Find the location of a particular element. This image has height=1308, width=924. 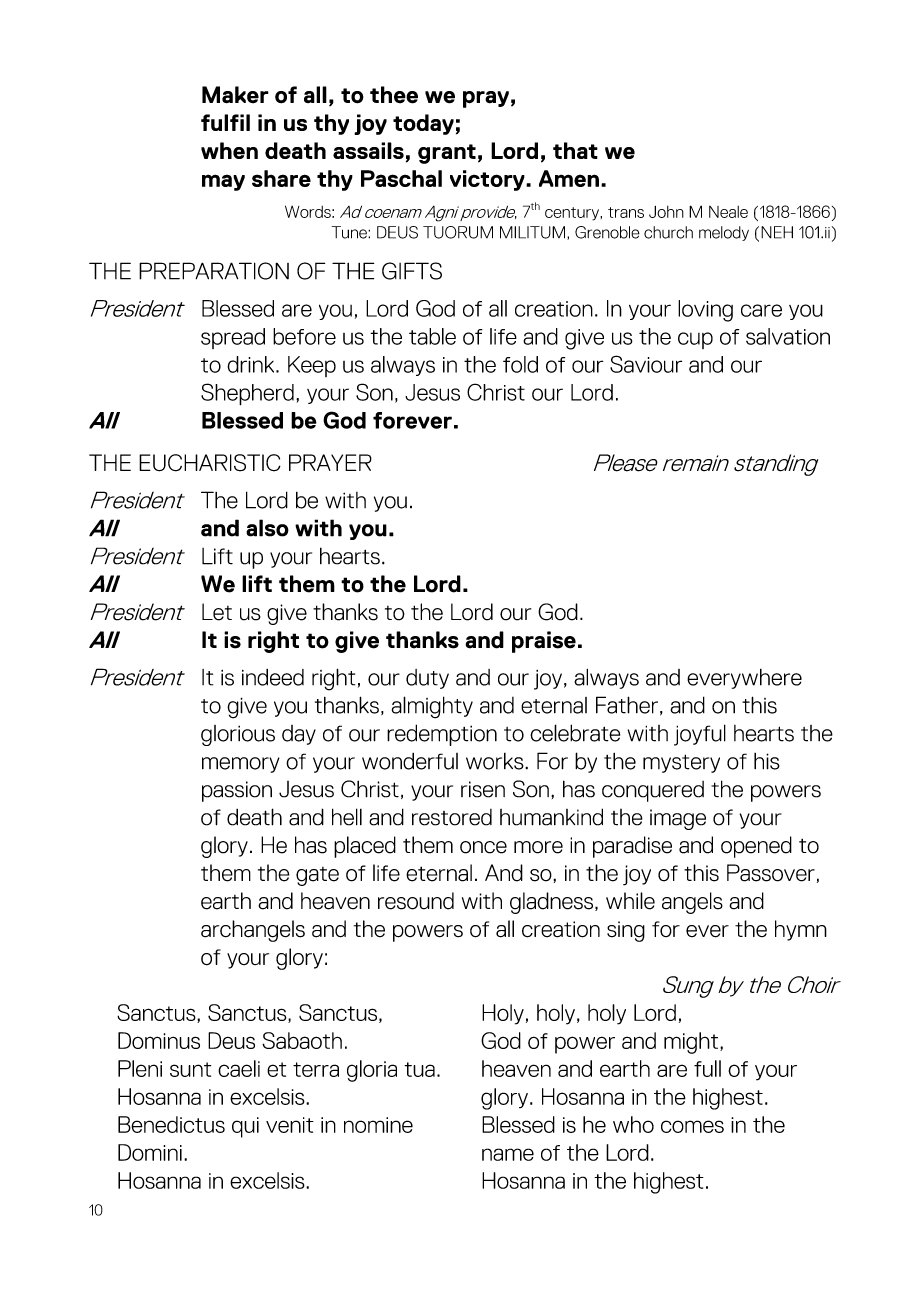

risen is located at coordinates (483, 789).
